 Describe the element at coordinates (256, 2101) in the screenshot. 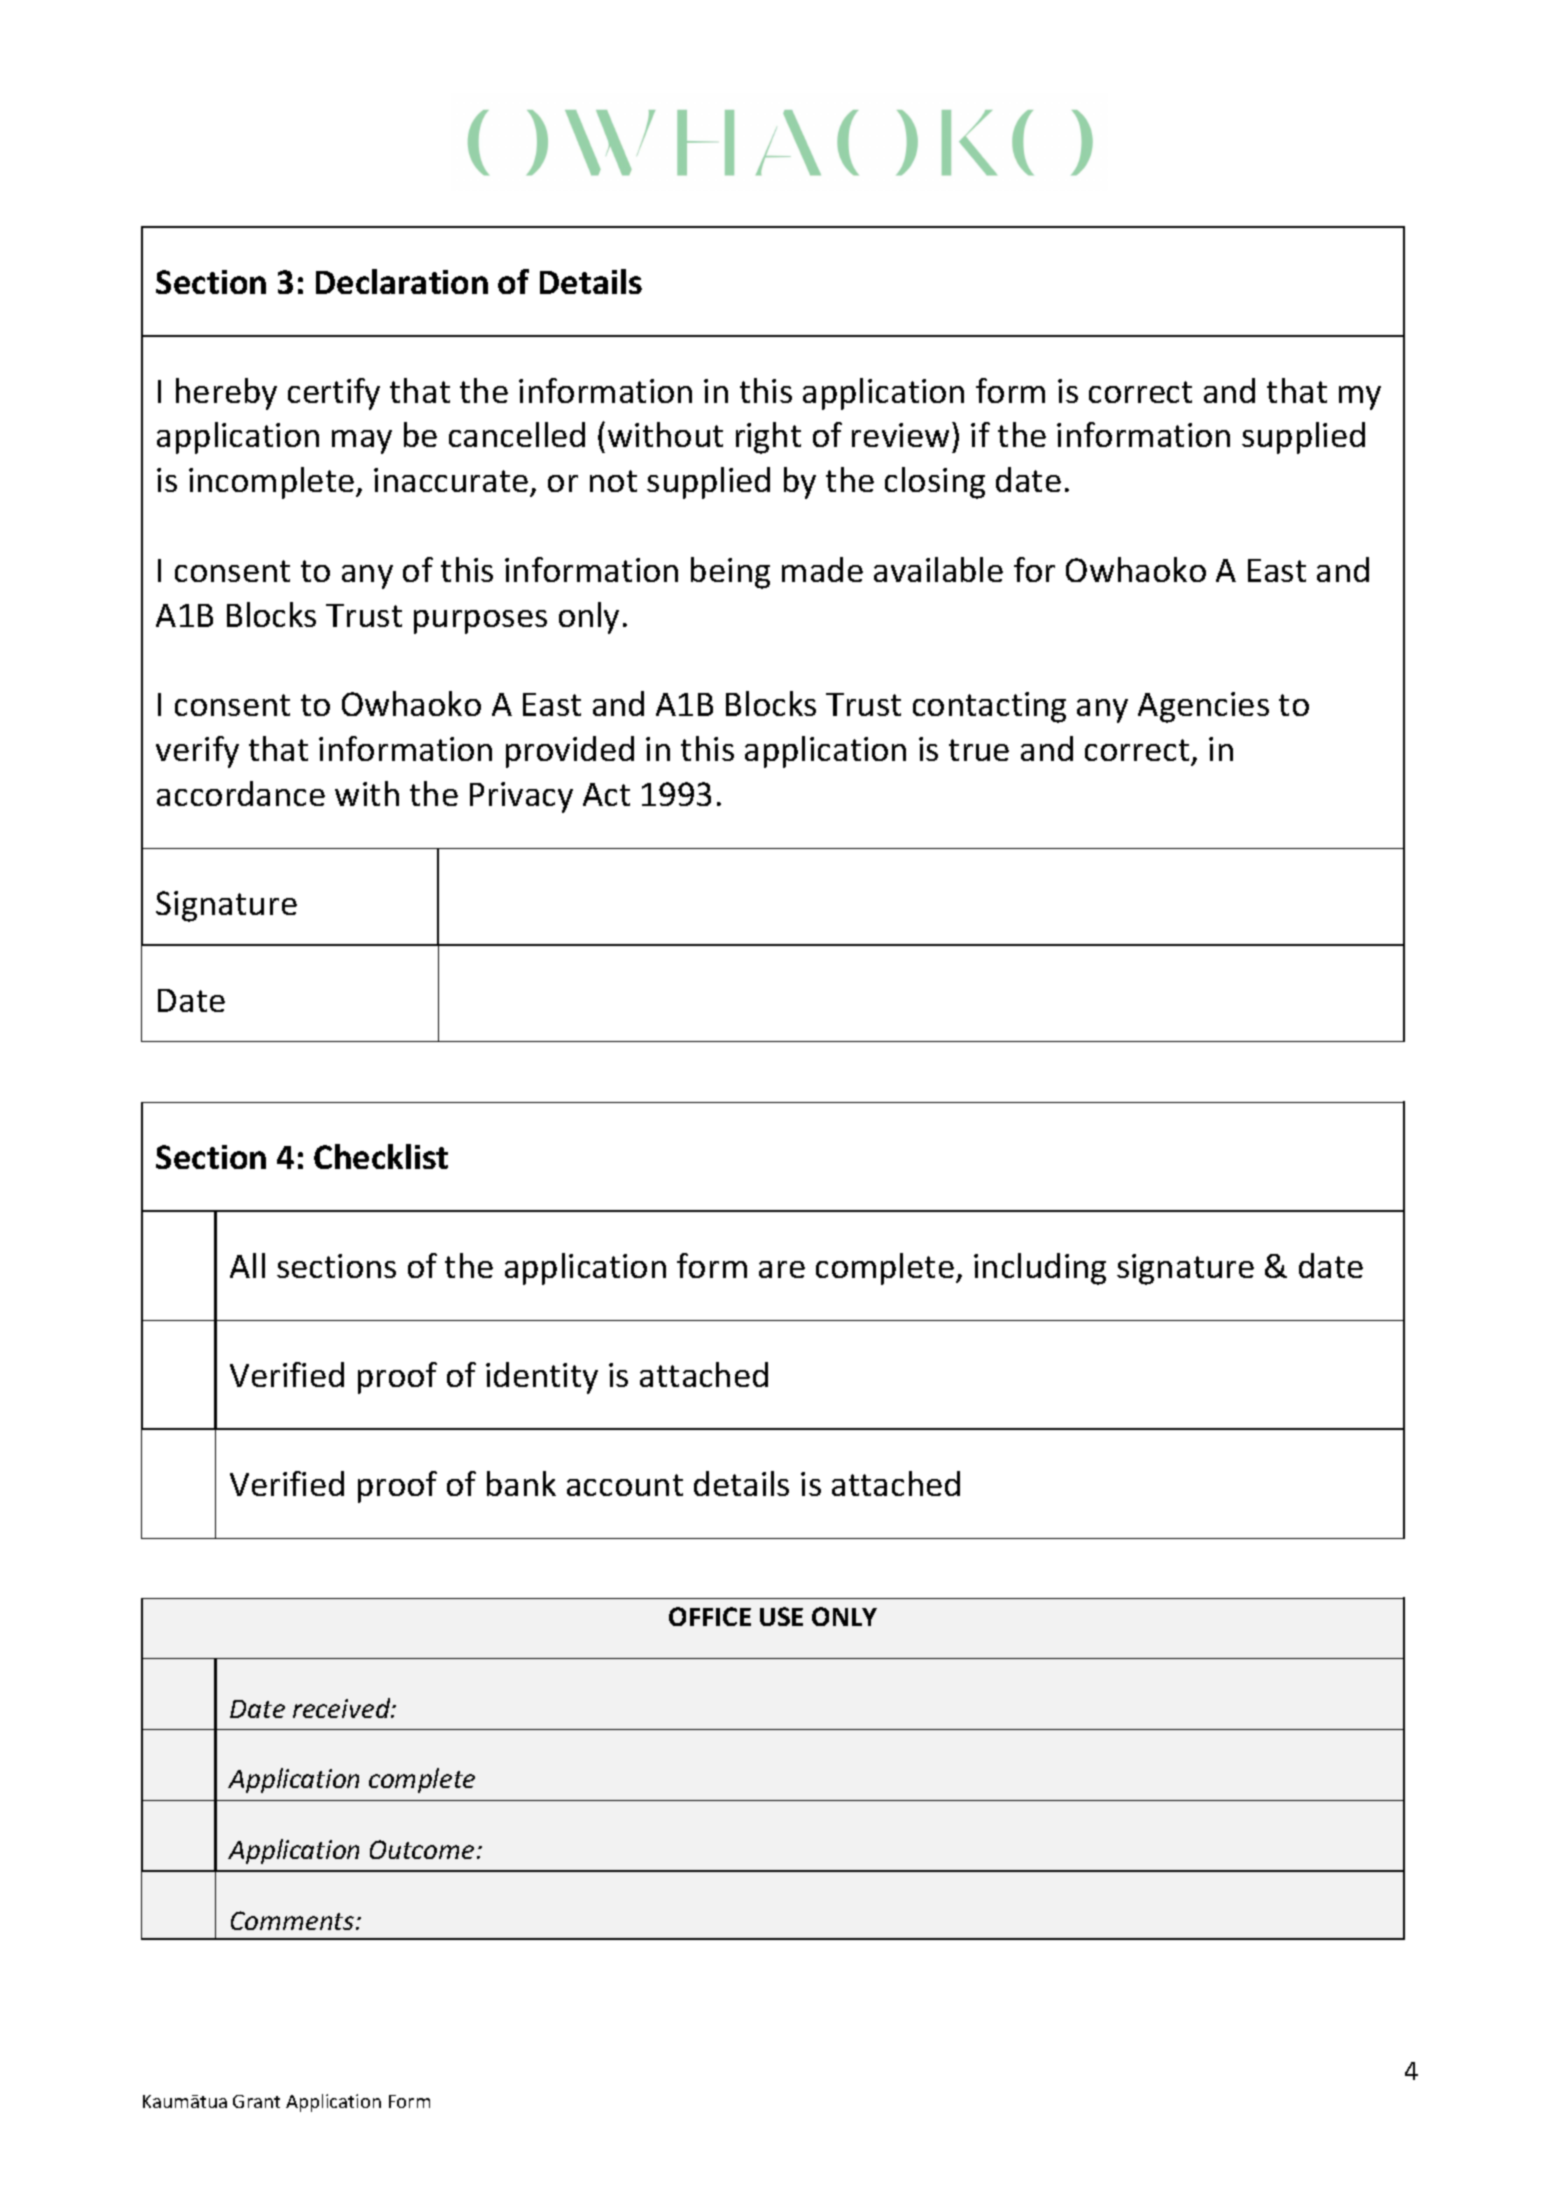

I see `Grant` at that location.
